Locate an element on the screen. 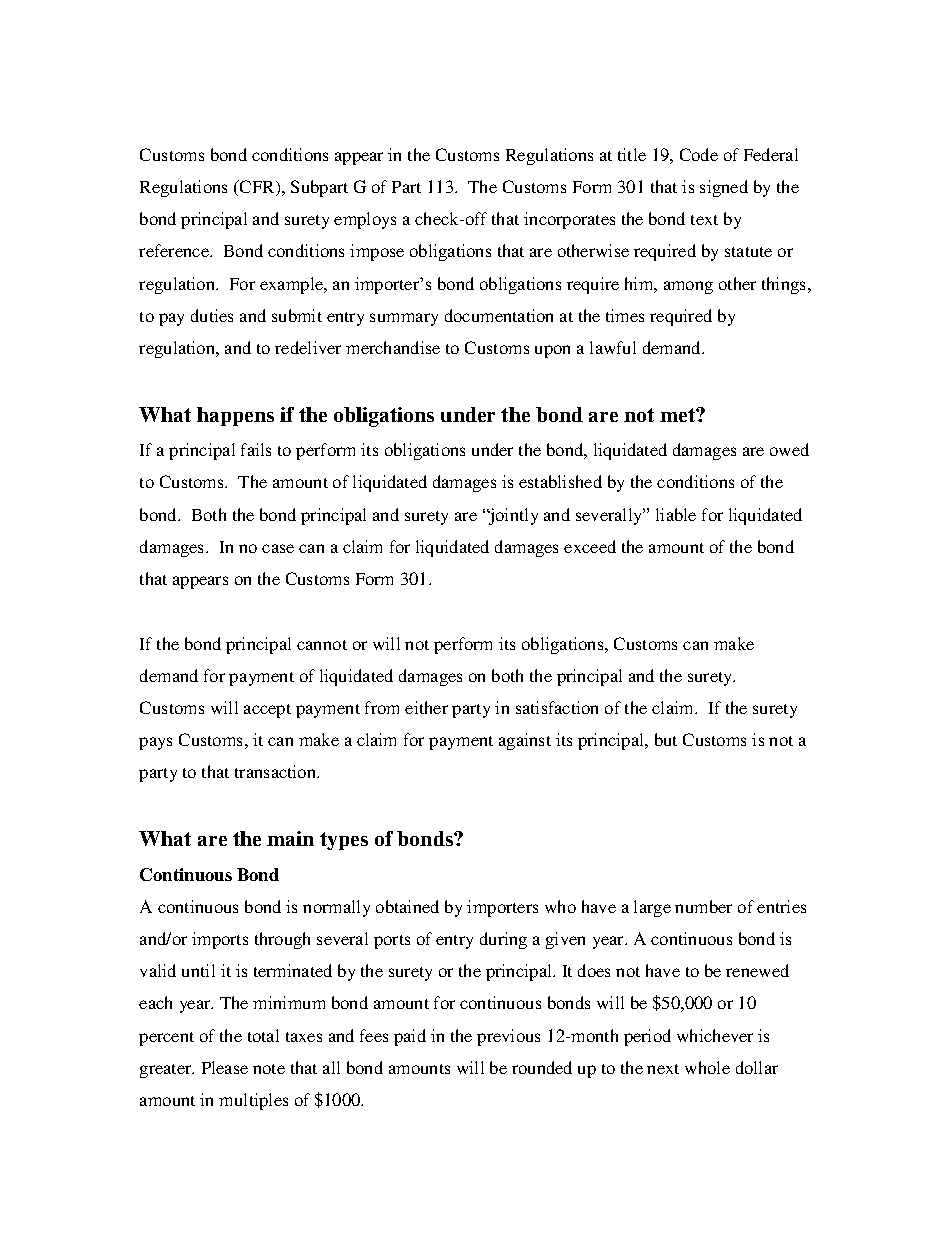 This screenshot has height=1233, width=952. previous is located at coordinates (508, 1037).
